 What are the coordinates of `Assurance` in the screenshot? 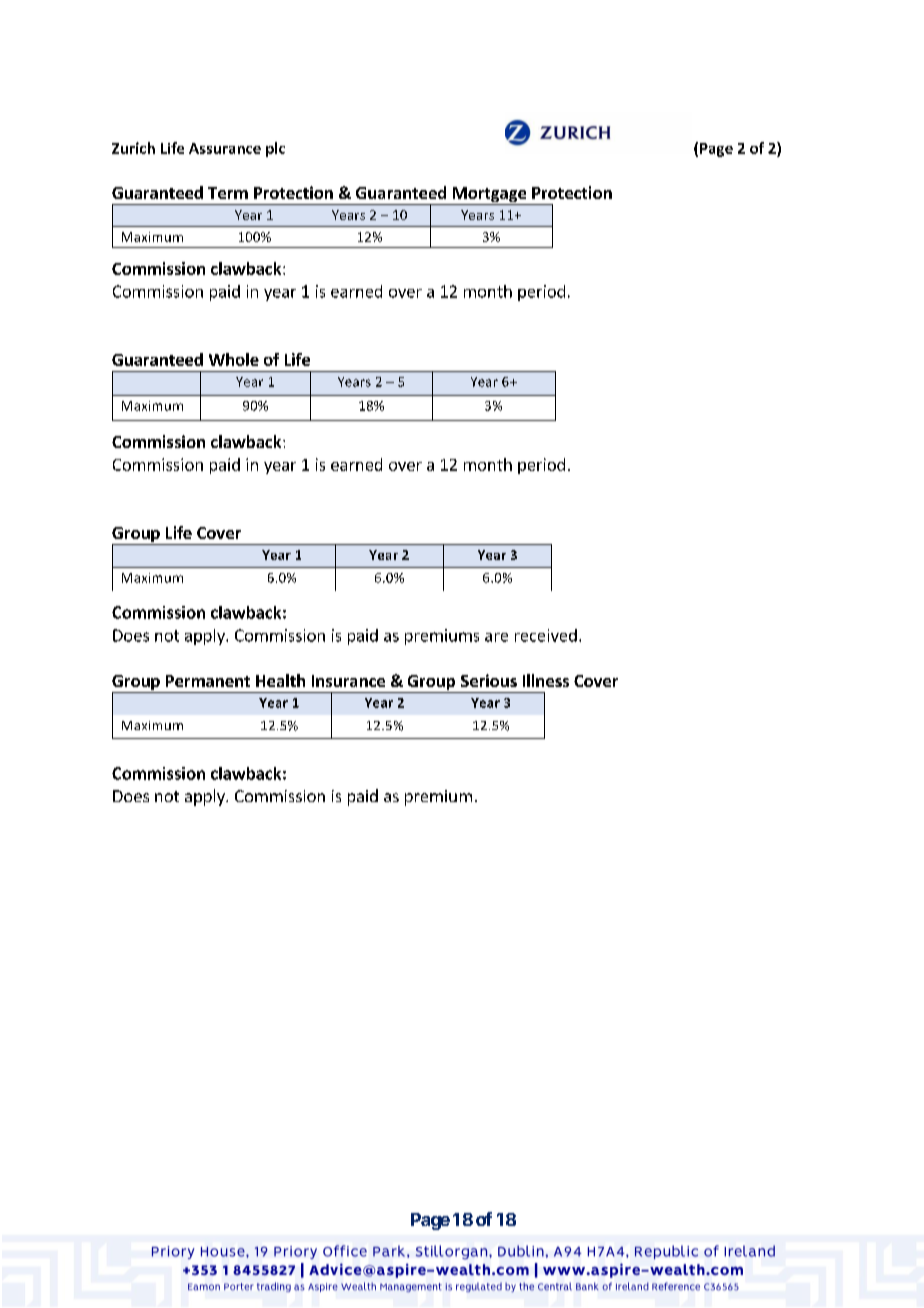 It's located at (225, 148).
